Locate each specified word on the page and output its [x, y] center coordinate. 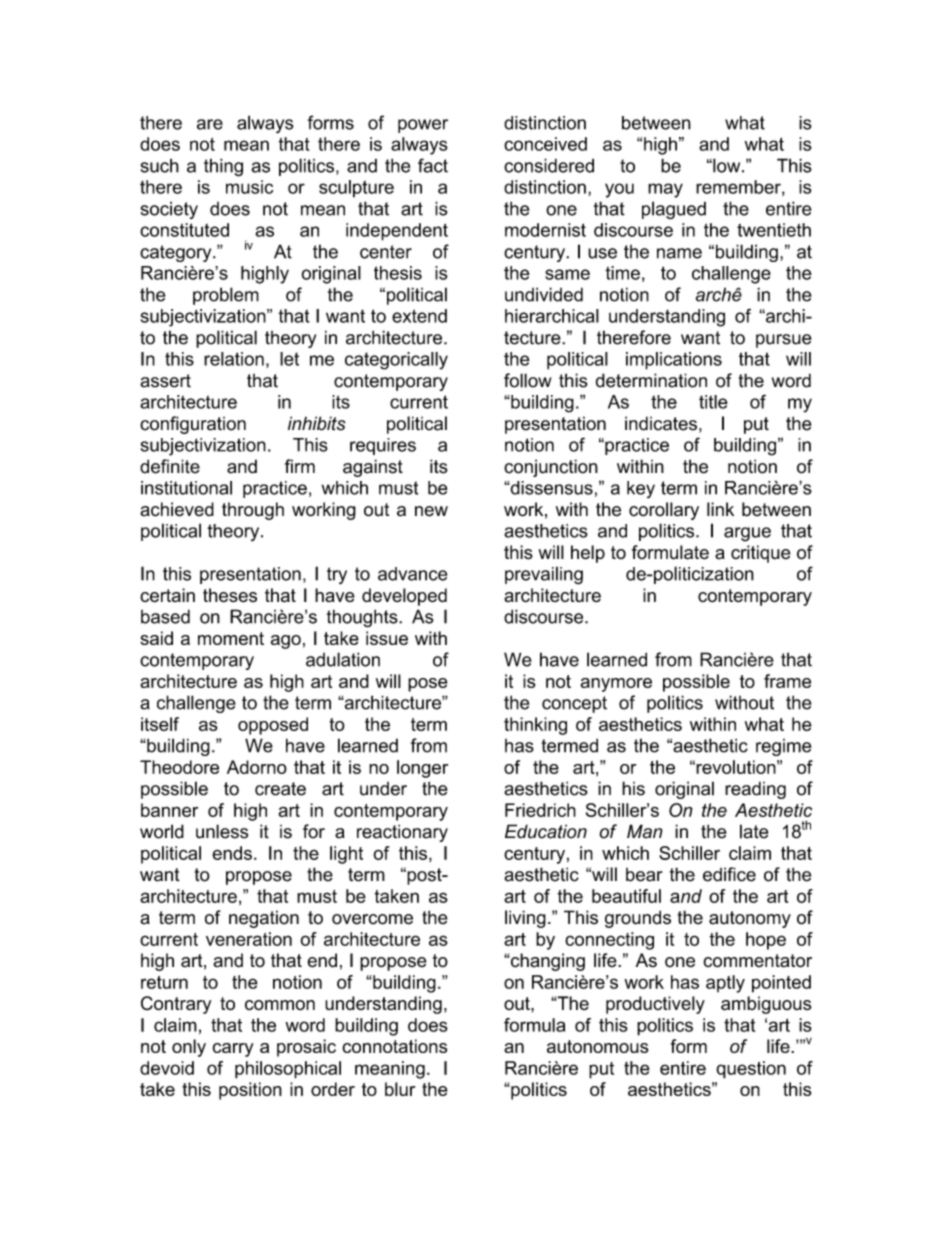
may [665, 190]
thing [223, 167]
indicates [661, 423]
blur [400, 1089]
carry [233, 1050]
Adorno [257, 767]
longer [422, 769]
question [751, 1070]
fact [433, 165]
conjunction [551, 468]
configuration [193, 425]
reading [755, 790]
